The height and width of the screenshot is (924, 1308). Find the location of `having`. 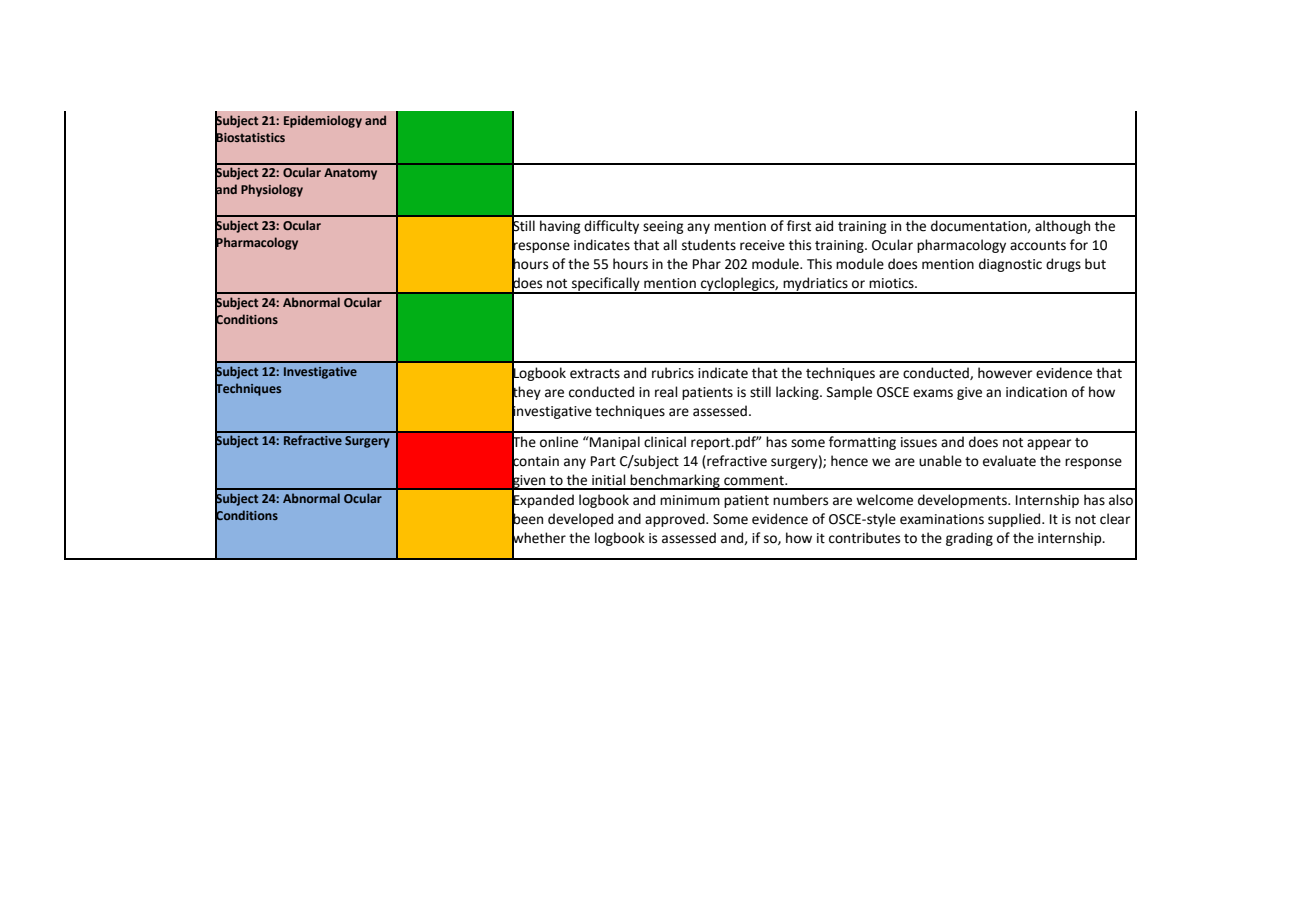

having is located at coordinates (560, 227).
